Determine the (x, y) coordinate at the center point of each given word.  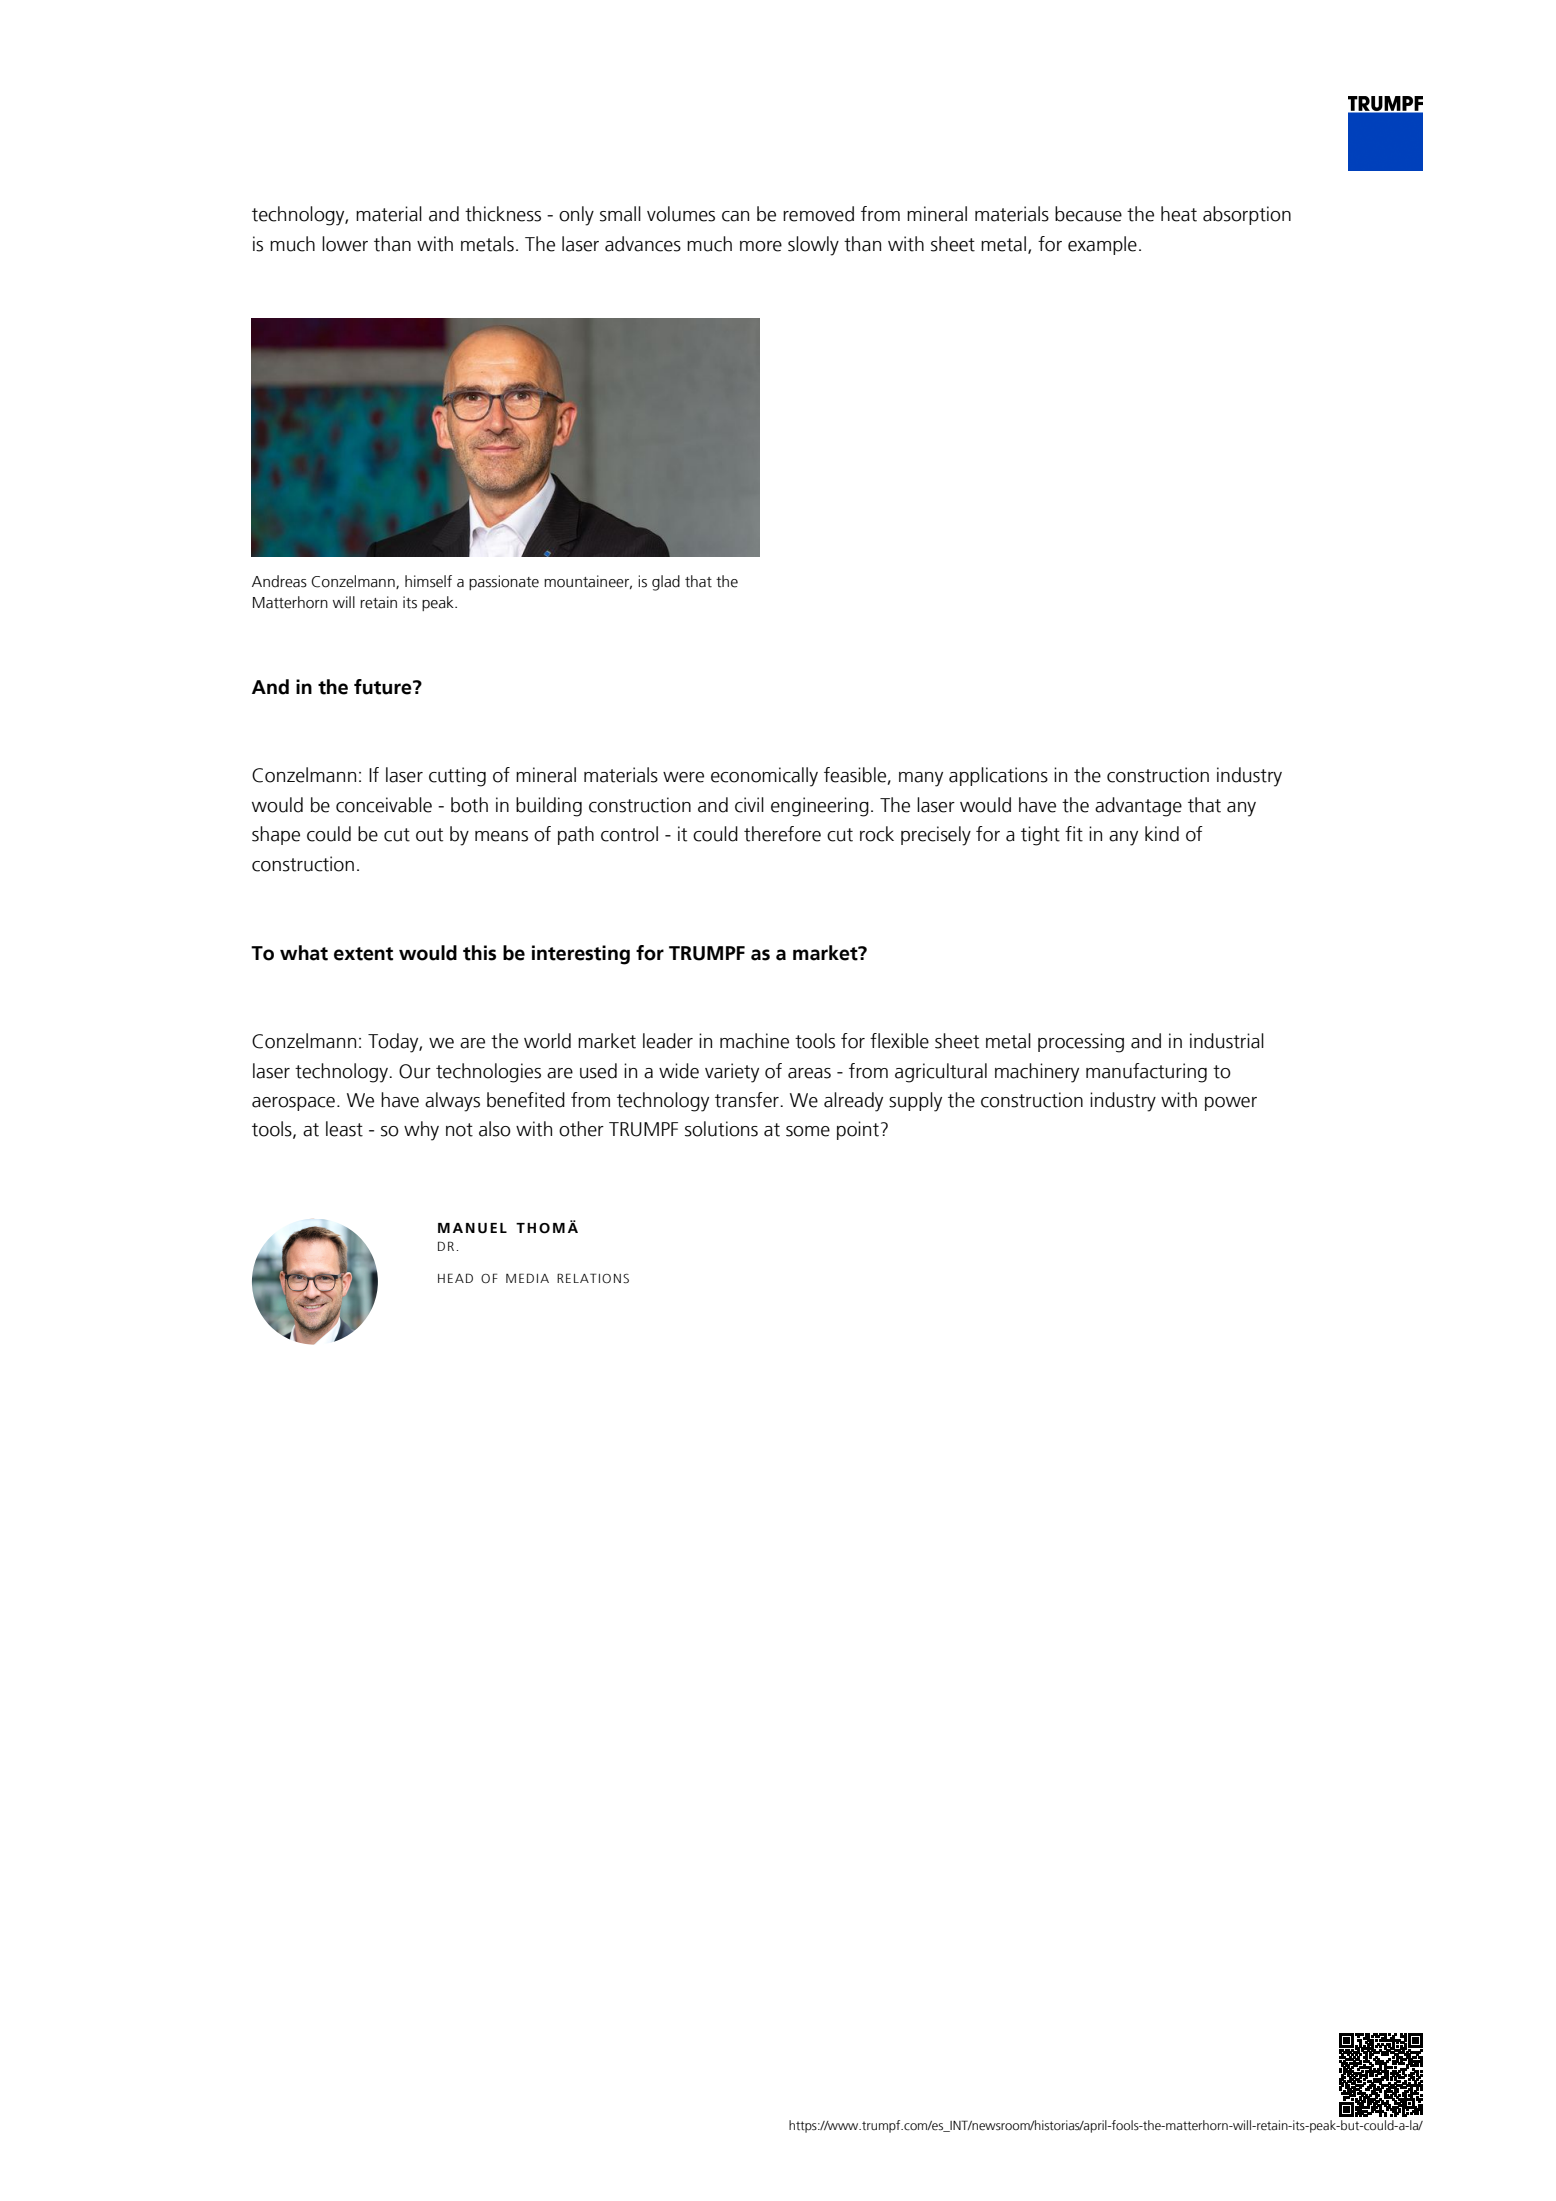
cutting (457, 777)
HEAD (455, 1278)
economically (764, 777)
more (761, 246)
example (1102, 245)
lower (345, 244)
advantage (1138, 807)
